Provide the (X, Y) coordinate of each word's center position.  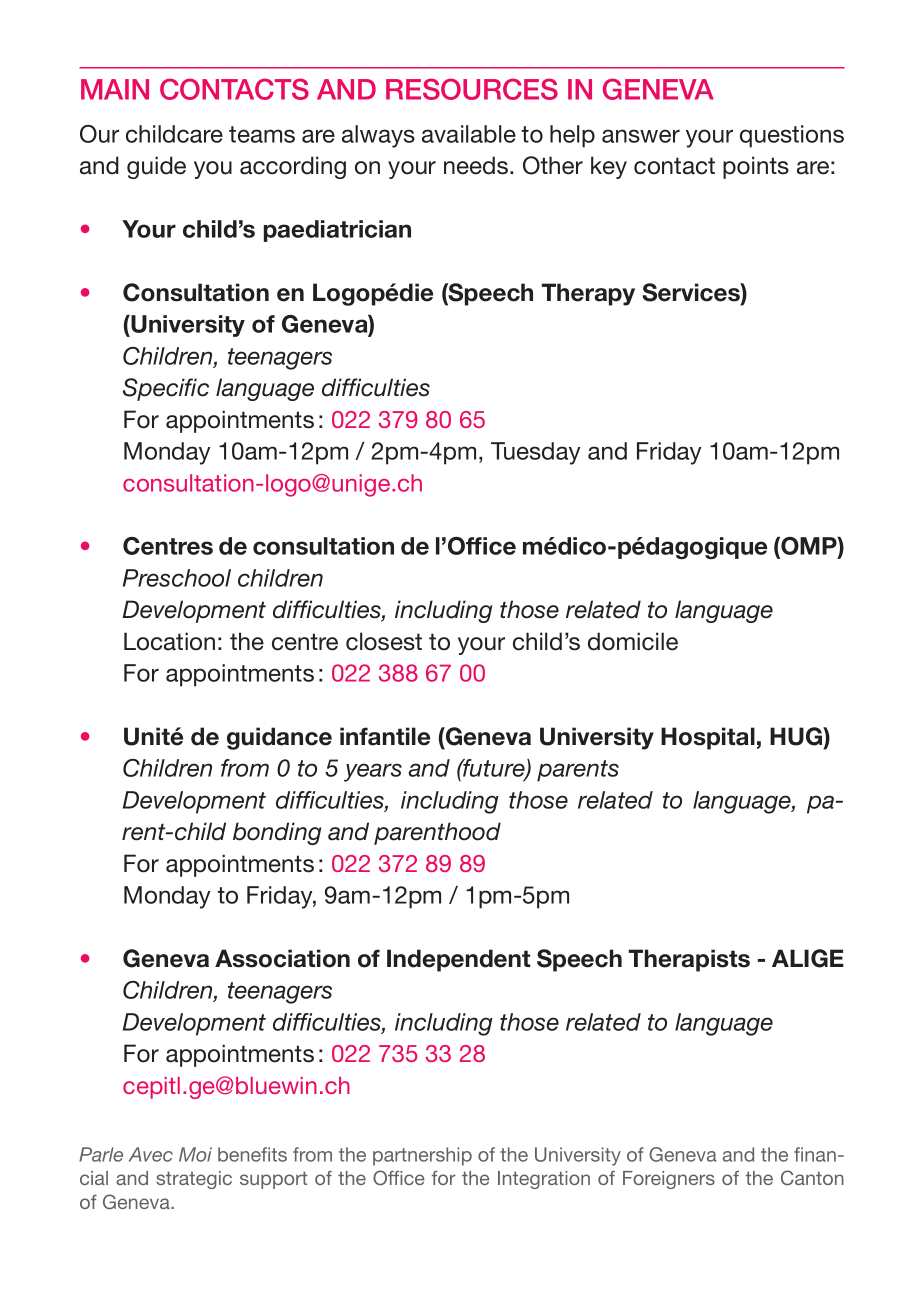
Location (169, 641)
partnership (422, 1156)
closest (384, 641)
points (756, 167)
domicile (633, 641)
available (469, 134)
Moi (195, 1154)
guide (156, 167)
